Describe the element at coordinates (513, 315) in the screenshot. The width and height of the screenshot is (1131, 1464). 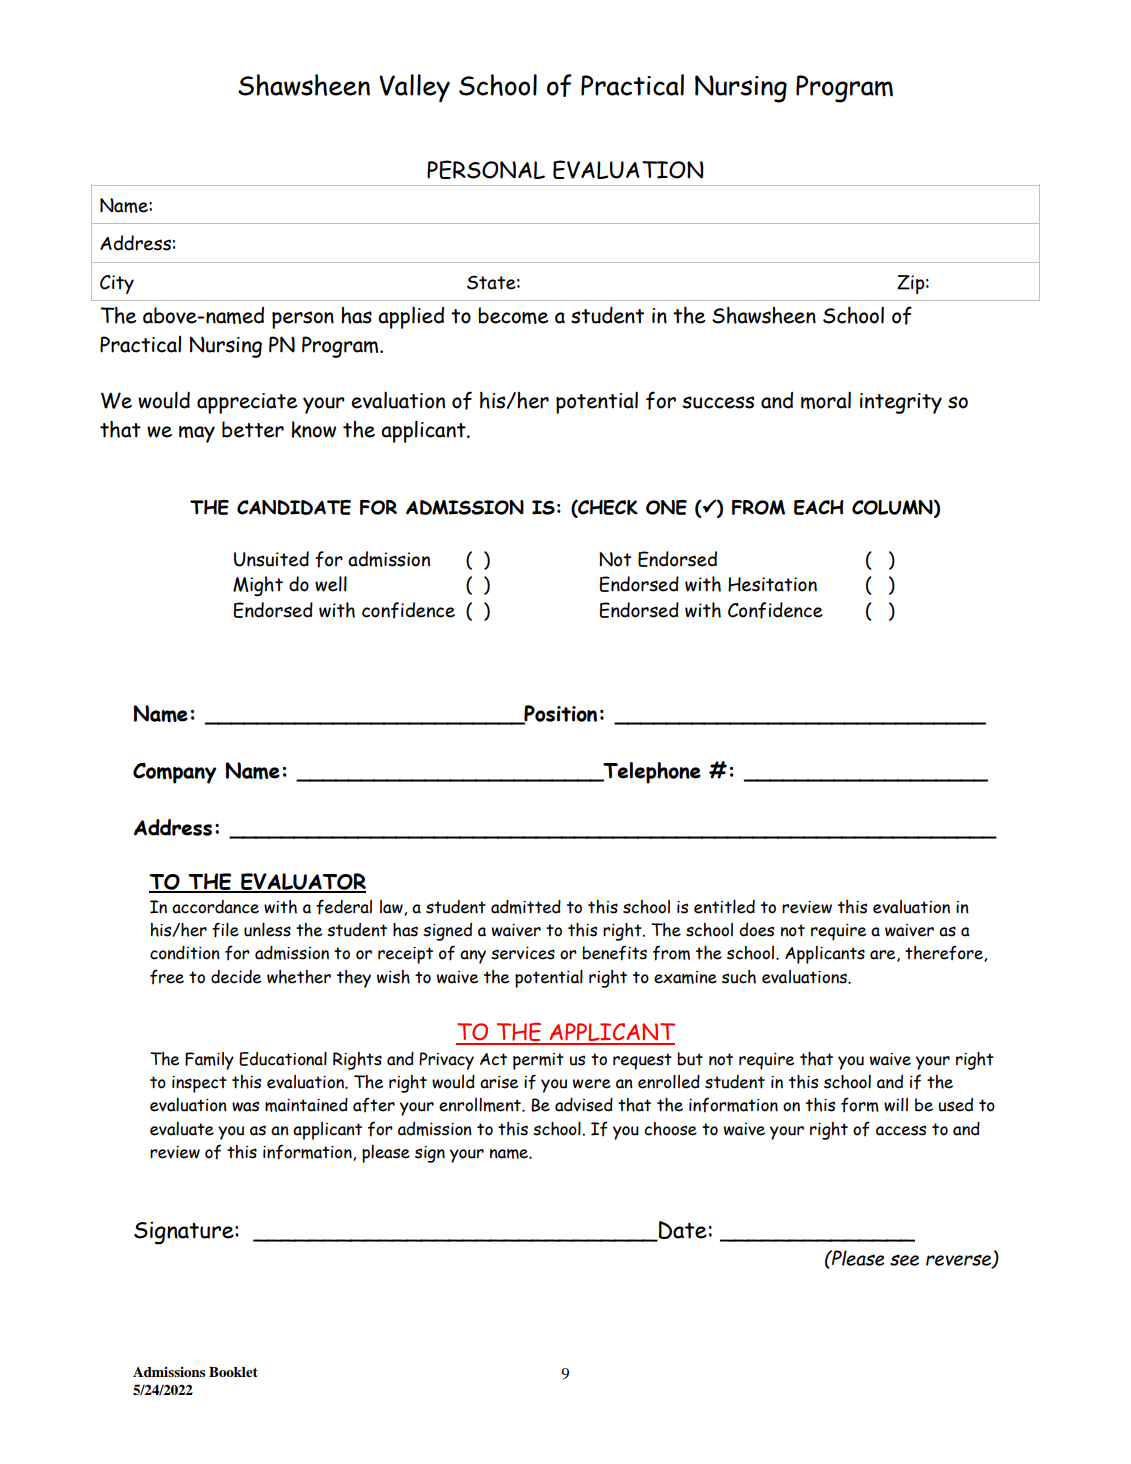
I see `become` at that location.
